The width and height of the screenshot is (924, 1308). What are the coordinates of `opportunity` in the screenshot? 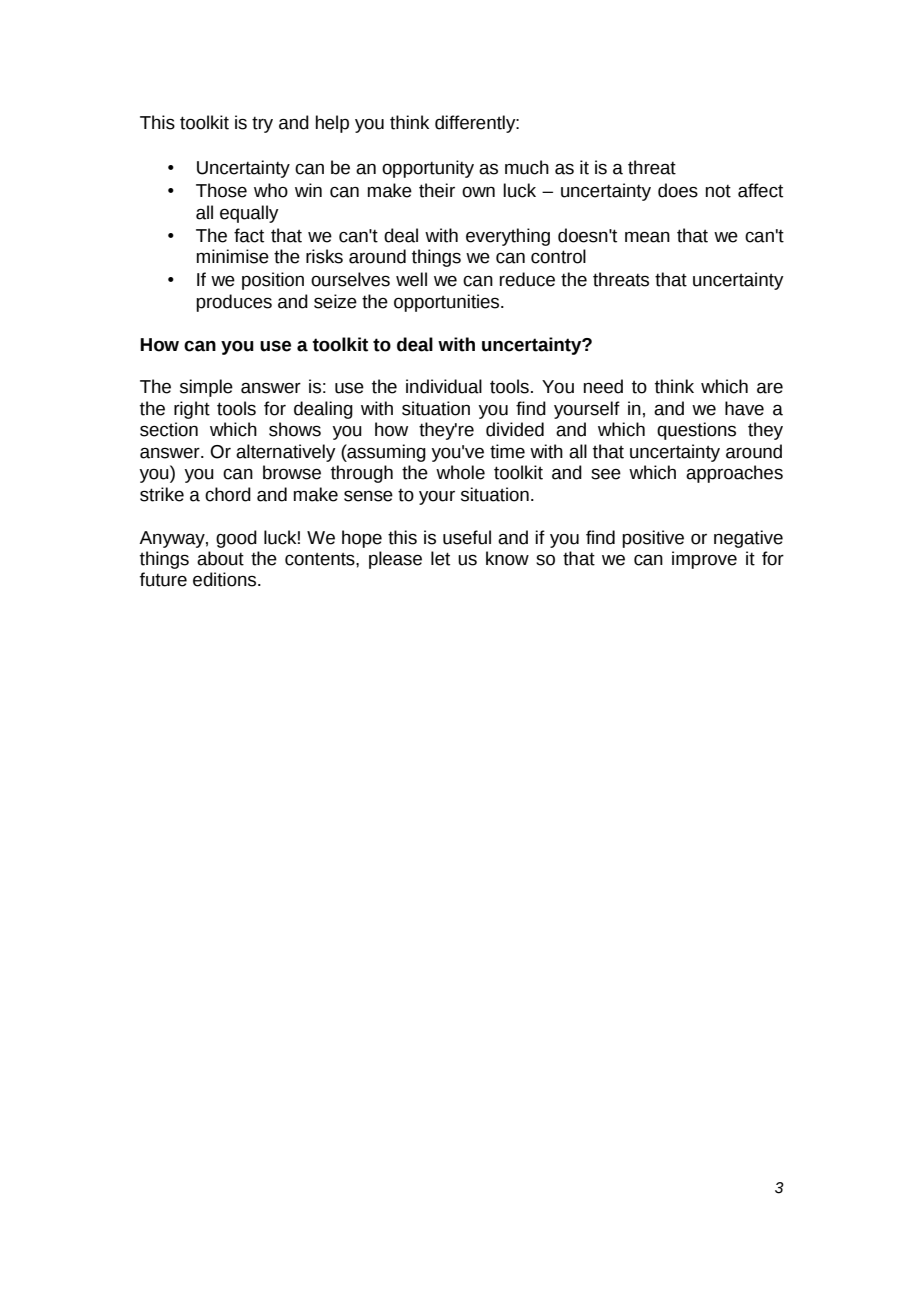 It's located at (428, 169).
